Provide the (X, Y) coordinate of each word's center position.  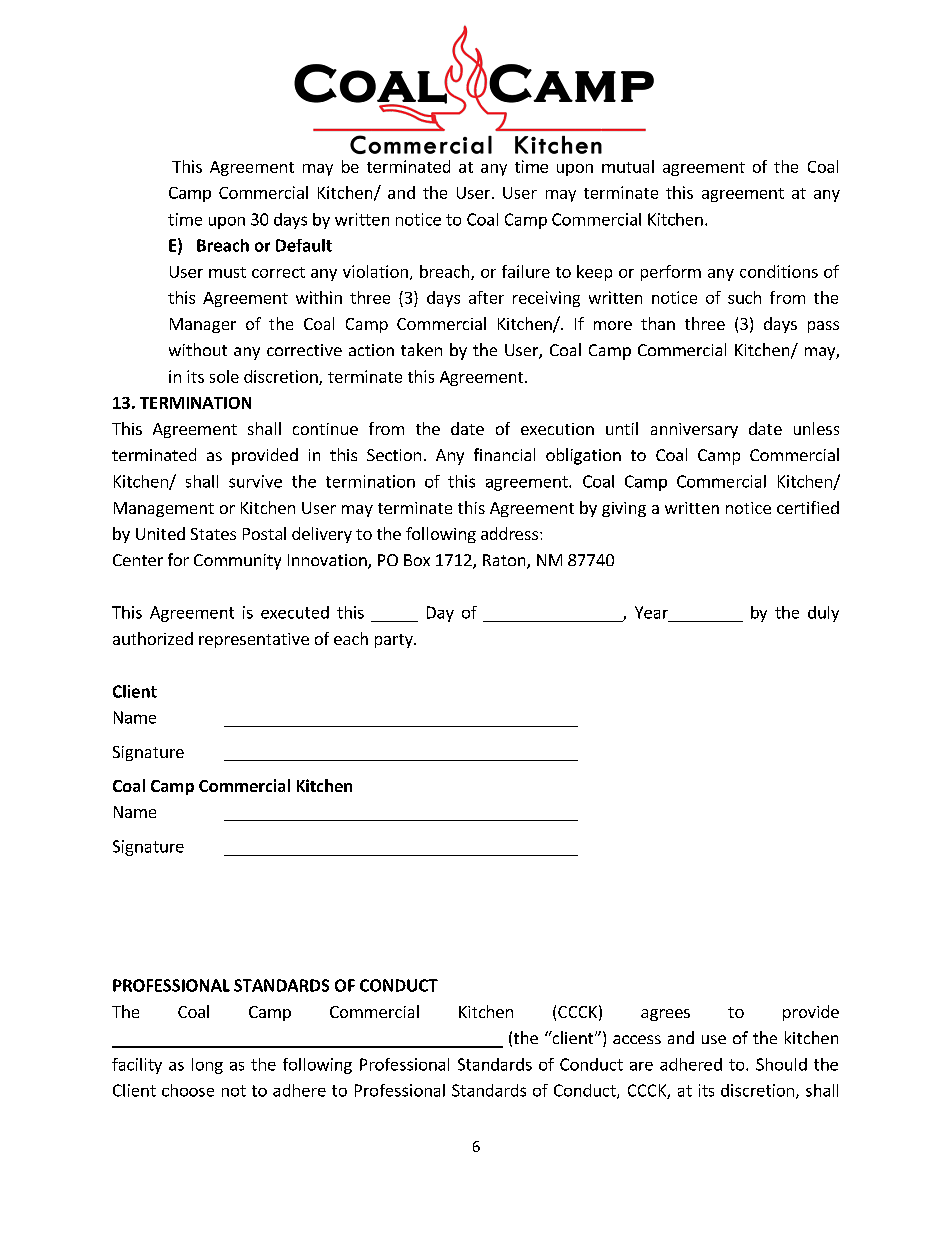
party (395, 641)
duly (823, 614)
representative (254, 640)
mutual (628, 166)
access (637, 1039)
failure (526, 271)
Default (304, 245)
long (207, 1066)
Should (781, 1064)
